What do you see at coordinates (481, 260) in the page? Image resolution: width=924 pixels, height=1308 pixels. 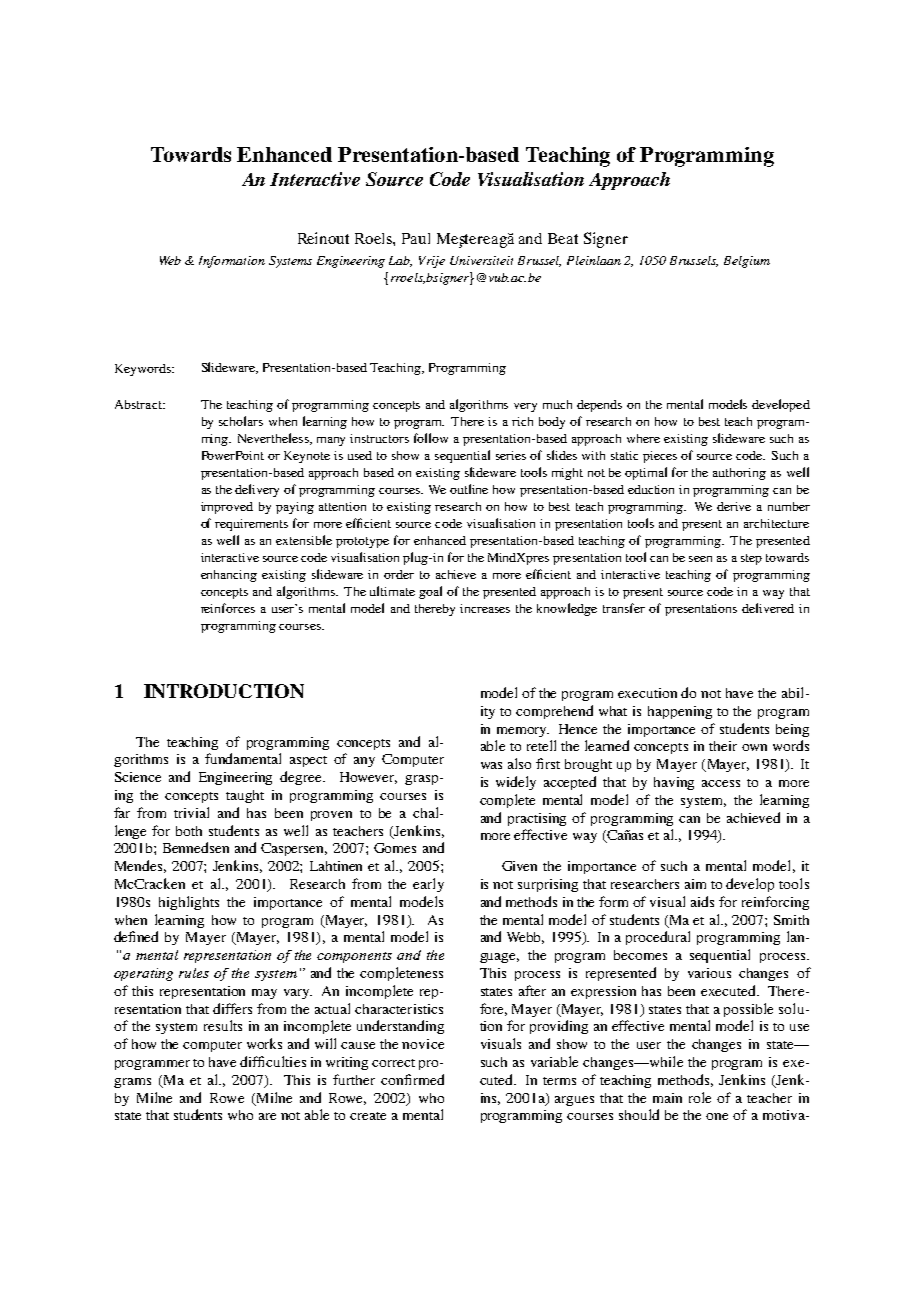 I see `Universiteit` at bounding box center [481, 260].
